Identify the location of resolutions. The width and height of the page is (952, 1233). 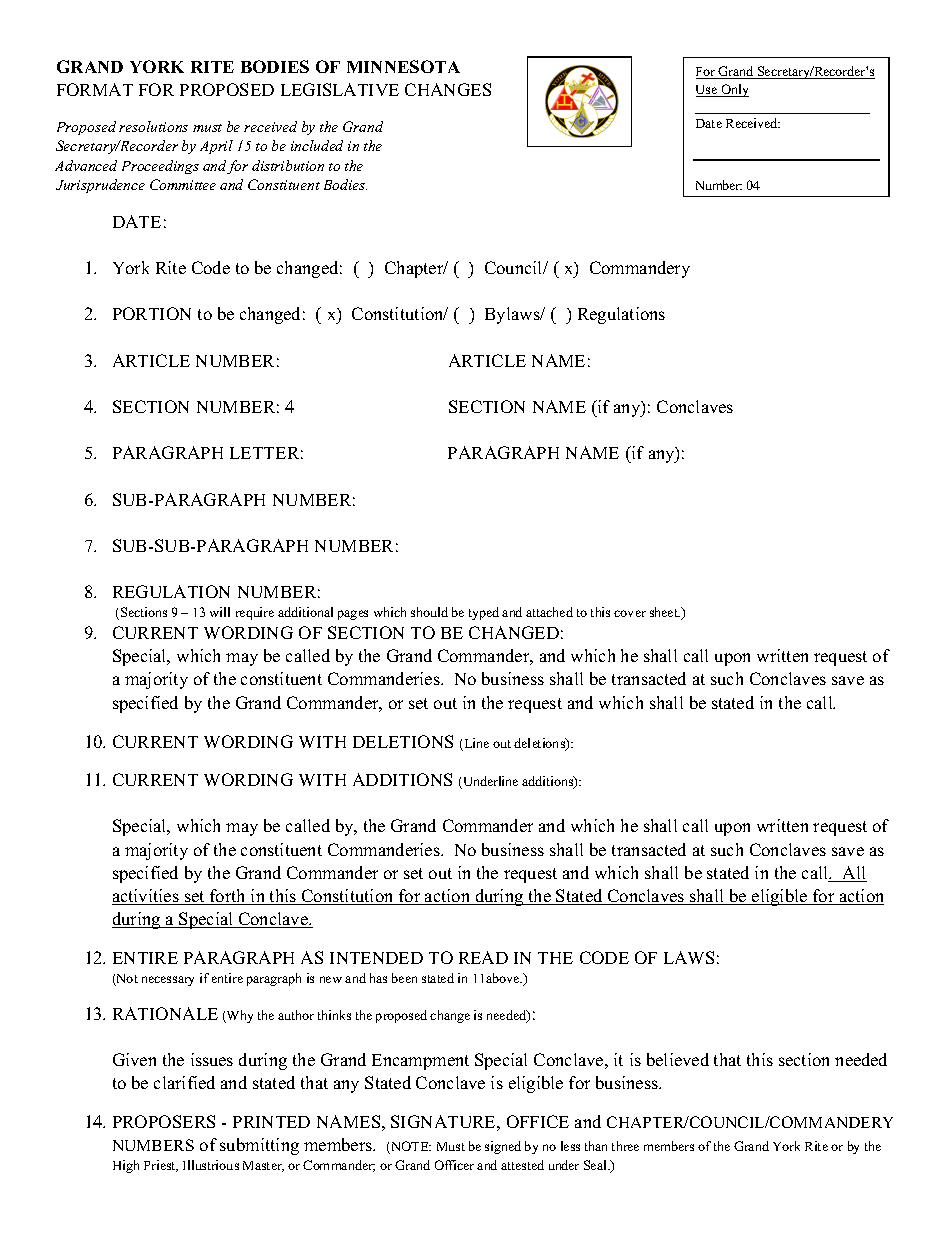
(153, 126).
